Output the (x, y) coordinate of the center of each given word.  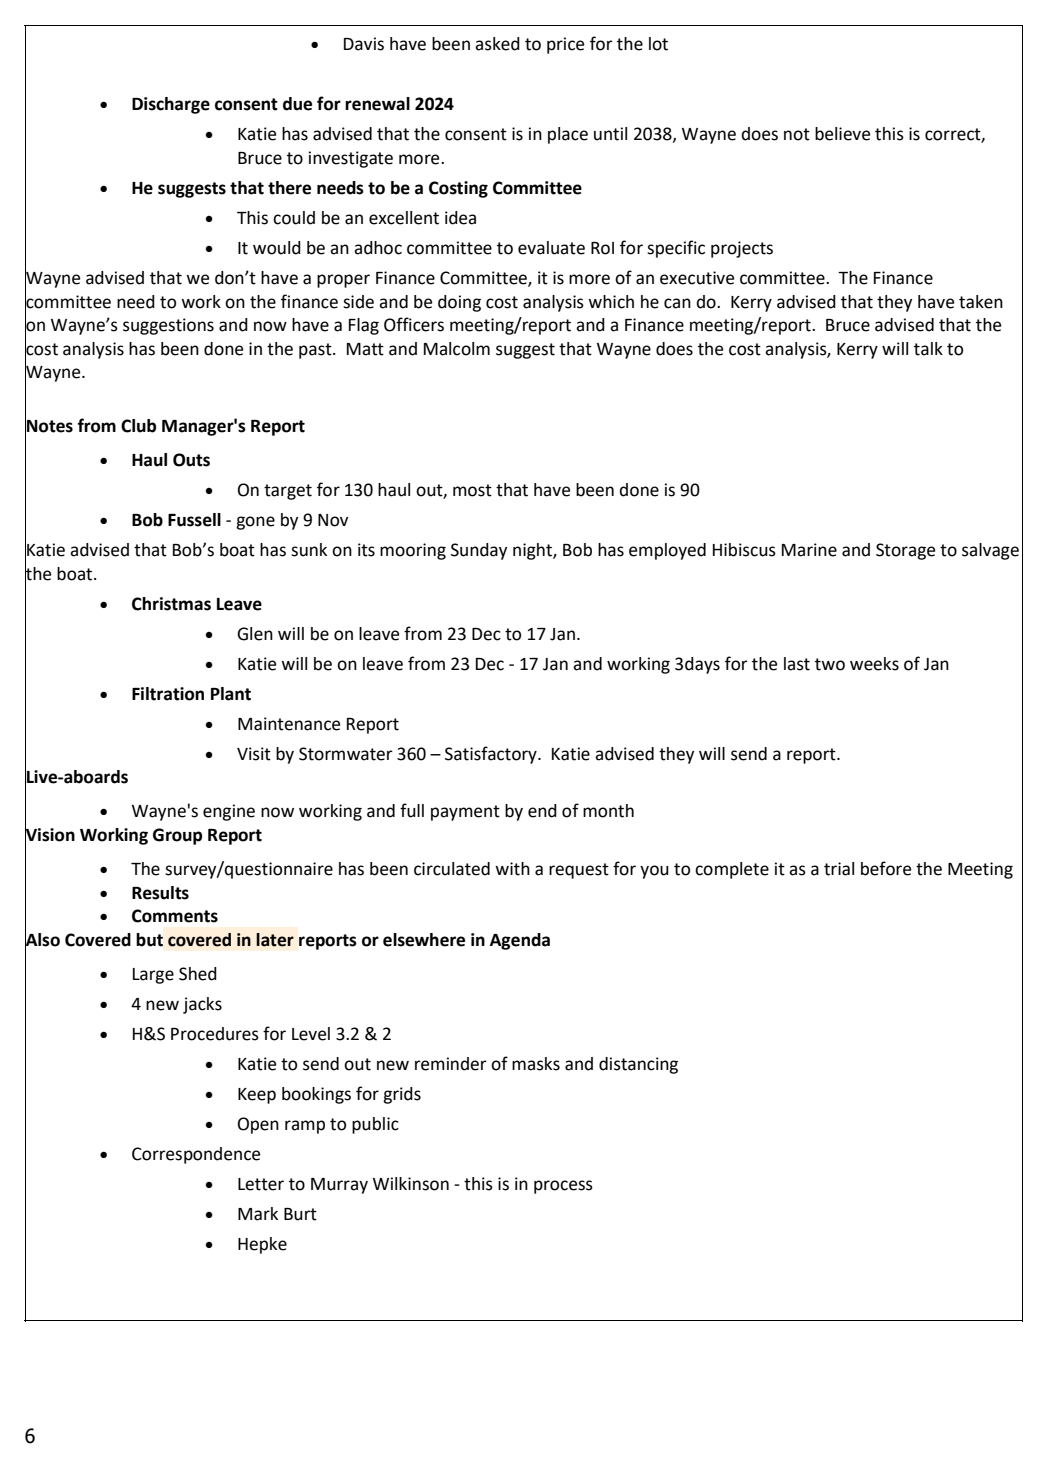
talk (928, 349)
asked (497, 44)
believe (842, 134)
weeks (874, 664)
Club (138, 426)
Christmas (171, 604)
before (886, 868)
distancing (638, 1065)
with (512, 869)
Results (160, 893)
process (563, 1187)
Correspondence (196, 1155)
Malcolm (457, 349)
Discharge (171, 105)
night (533, 551)
